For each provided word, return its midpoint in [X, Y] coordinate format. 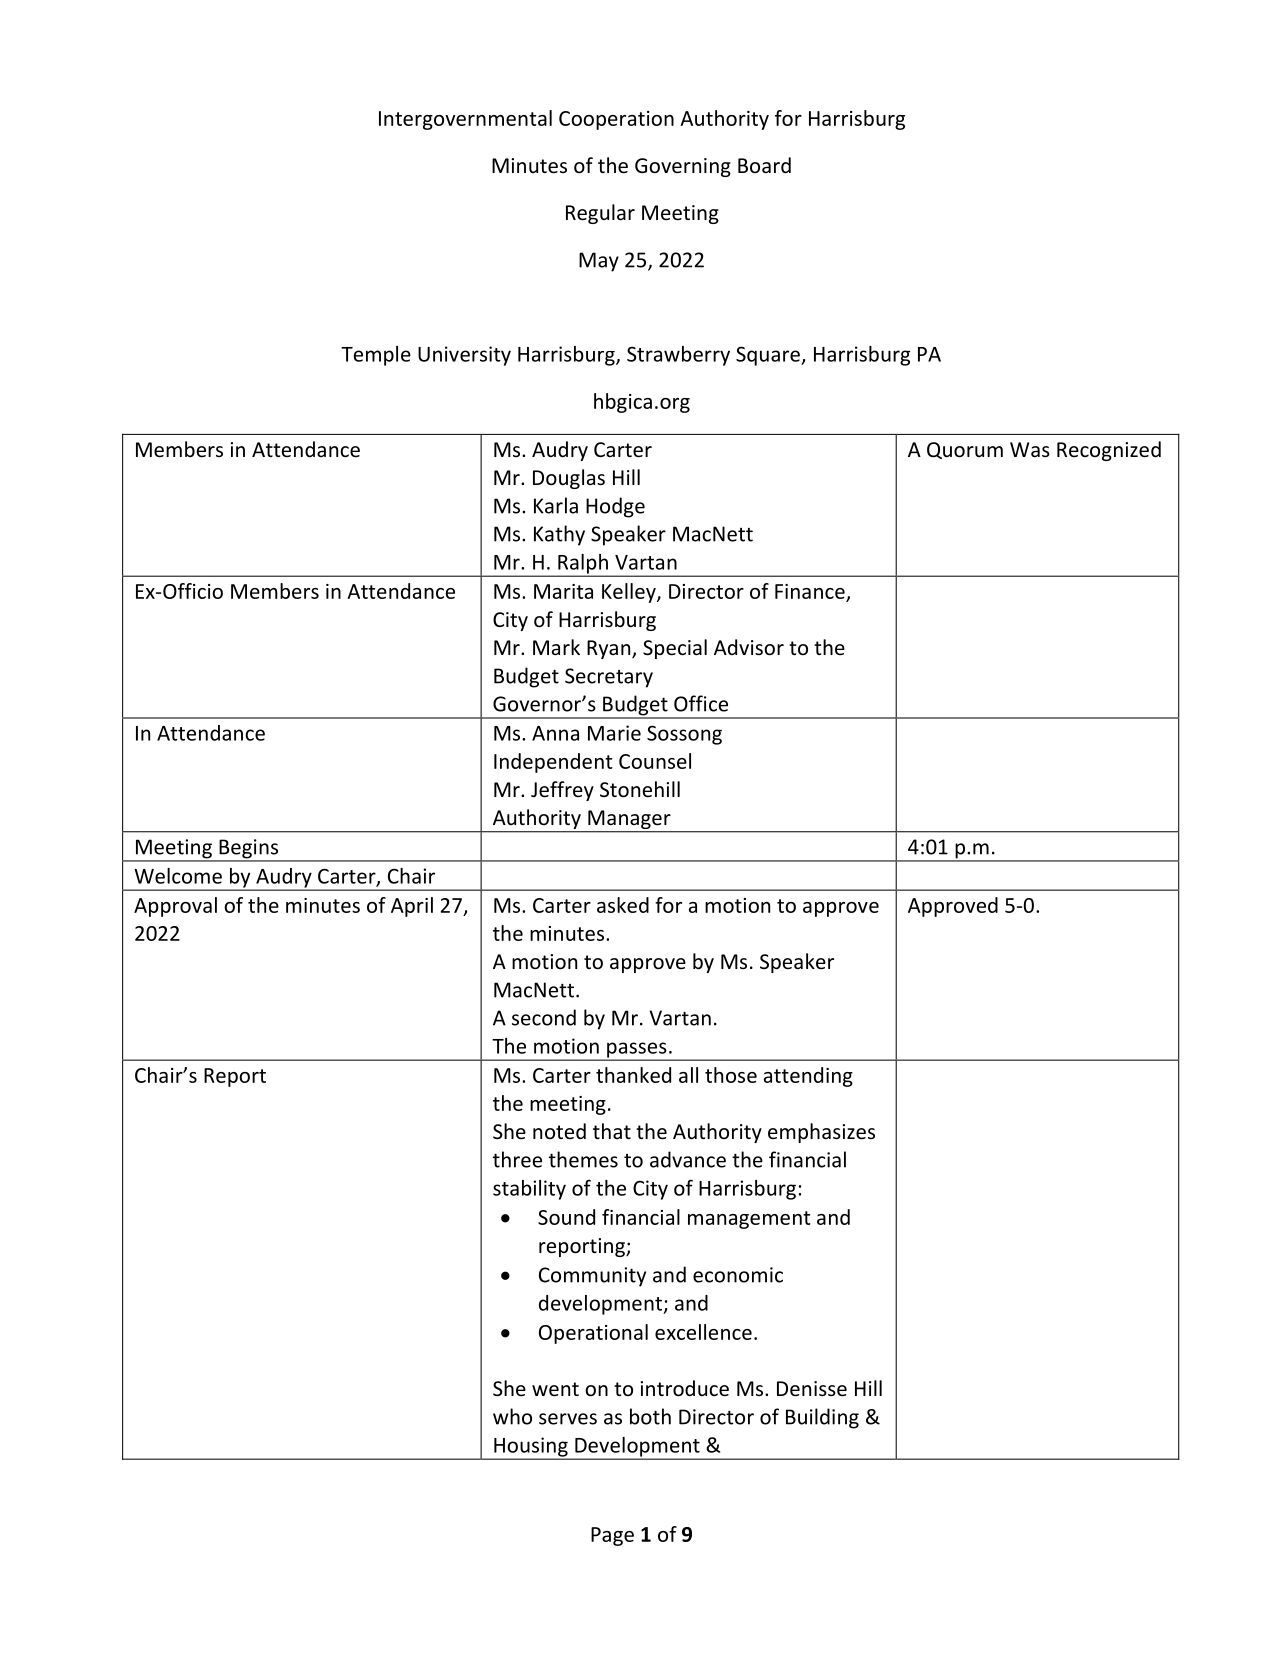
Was [1030, 449]
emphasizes [821, 1133]
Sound [566, 1217]
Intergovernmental [465, 120]
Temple [376, 356]
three [517, 1159]
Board [764, 165]
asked [623, 905]
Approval [175, 907]
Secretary [609, 678]
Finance [810, 591]
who [512, 1416]
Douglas [569, 479]
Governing [683, 167]
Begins [249, 850]
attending [808, 1077]
